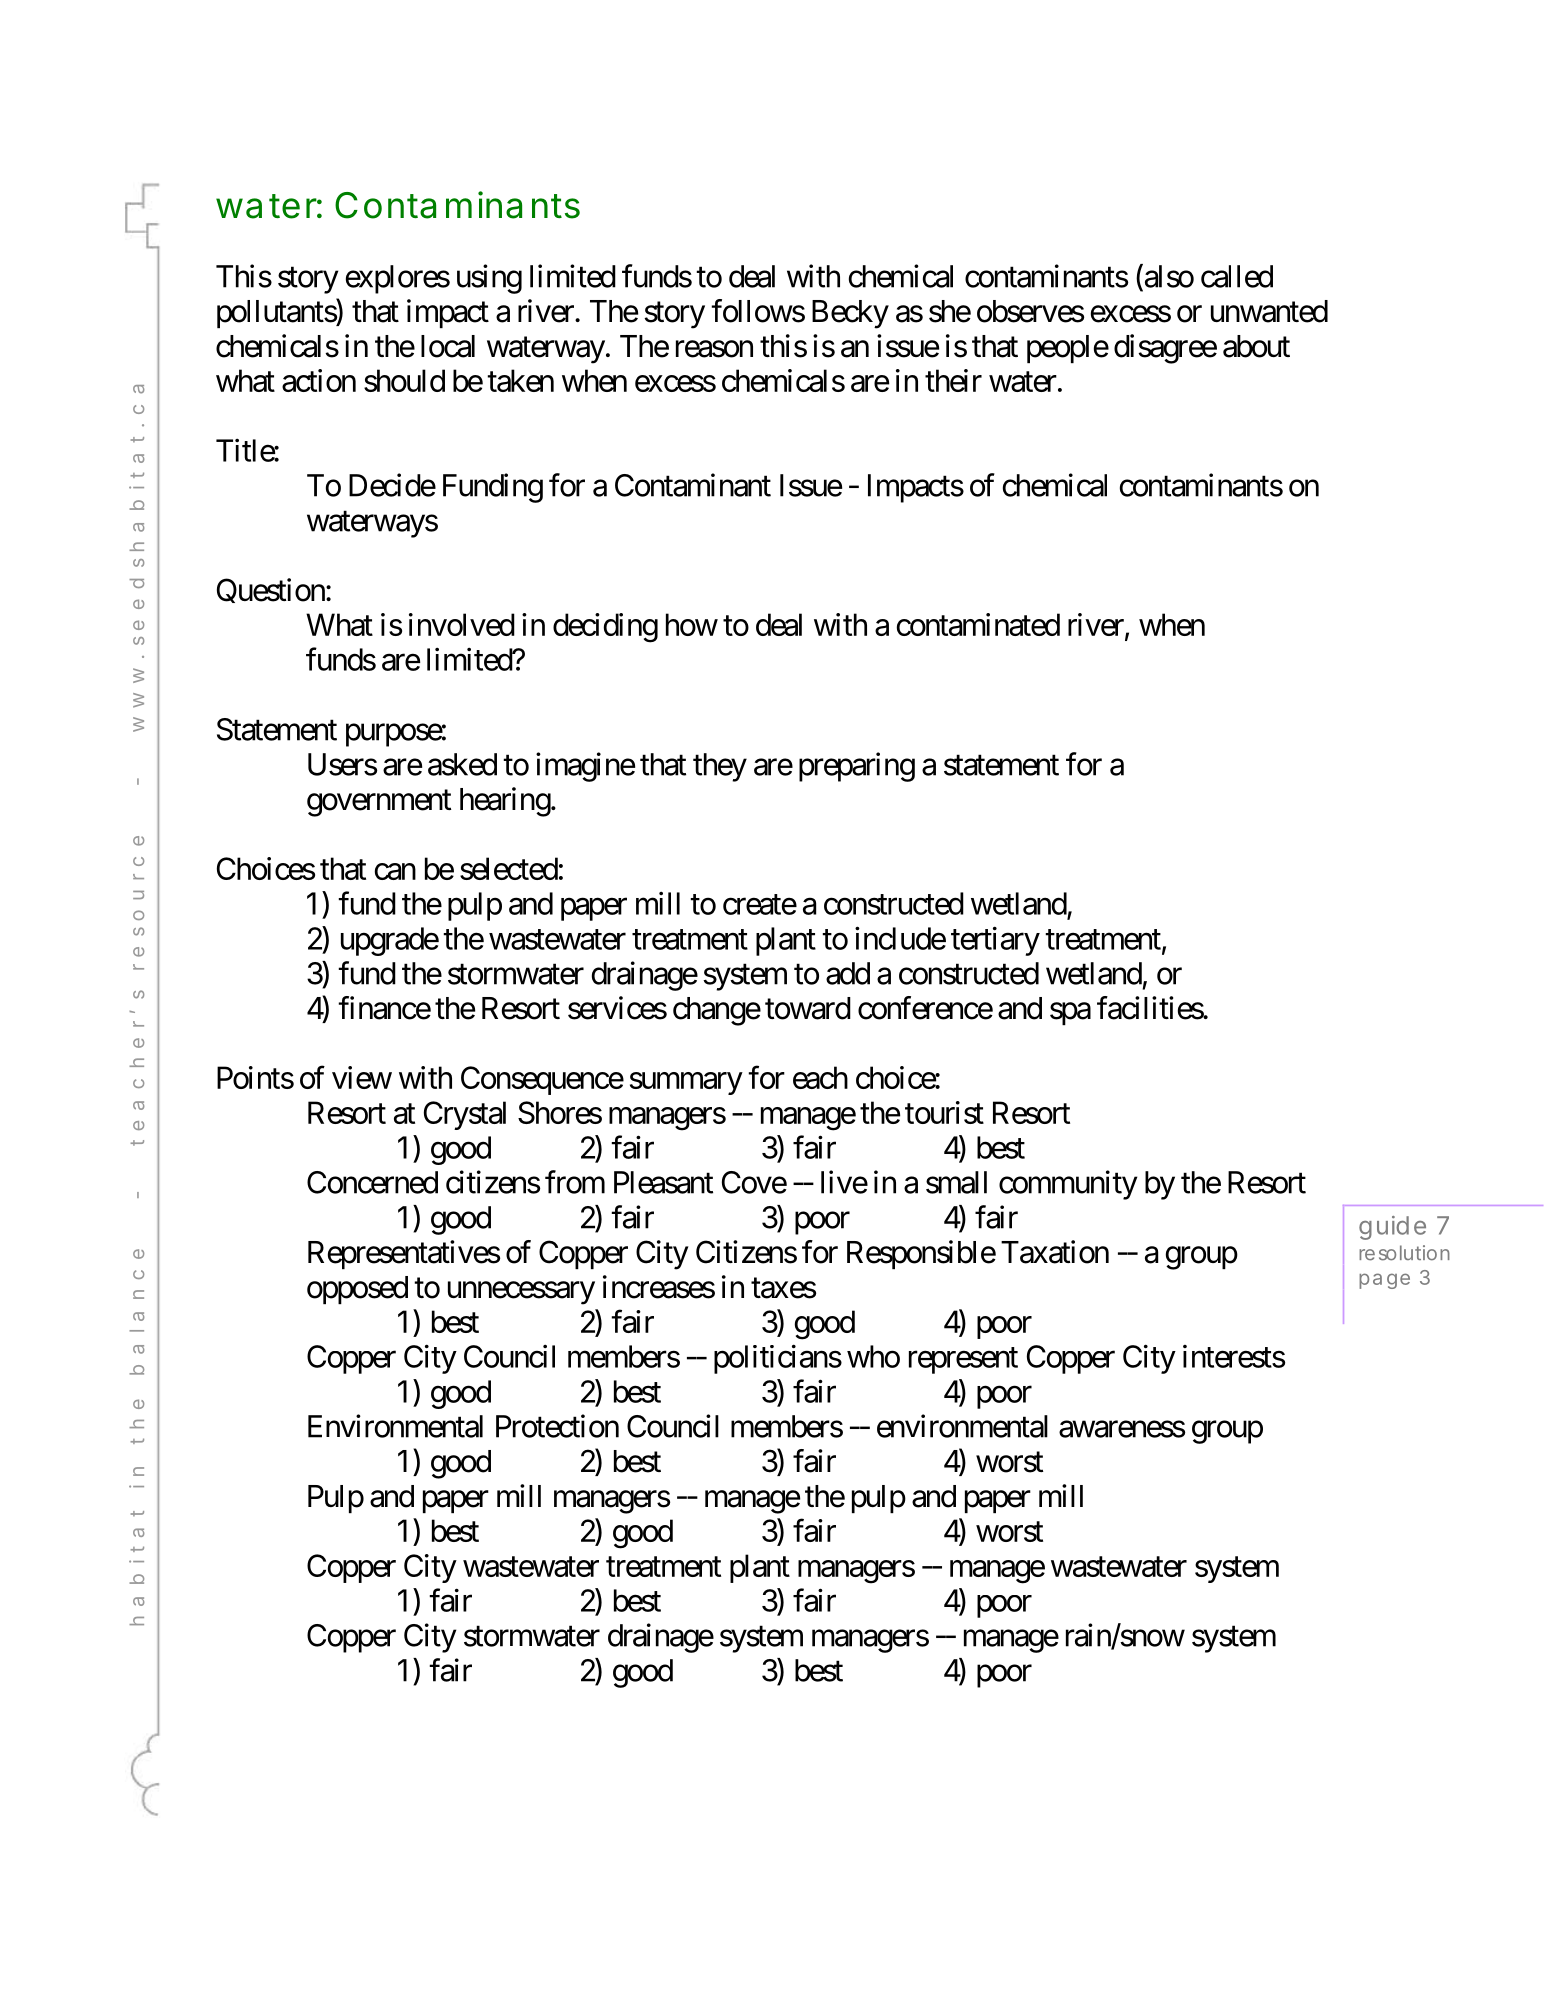  Describe the element at coordinates (362, 1077) in the screenshot. I see `view` at that location.
